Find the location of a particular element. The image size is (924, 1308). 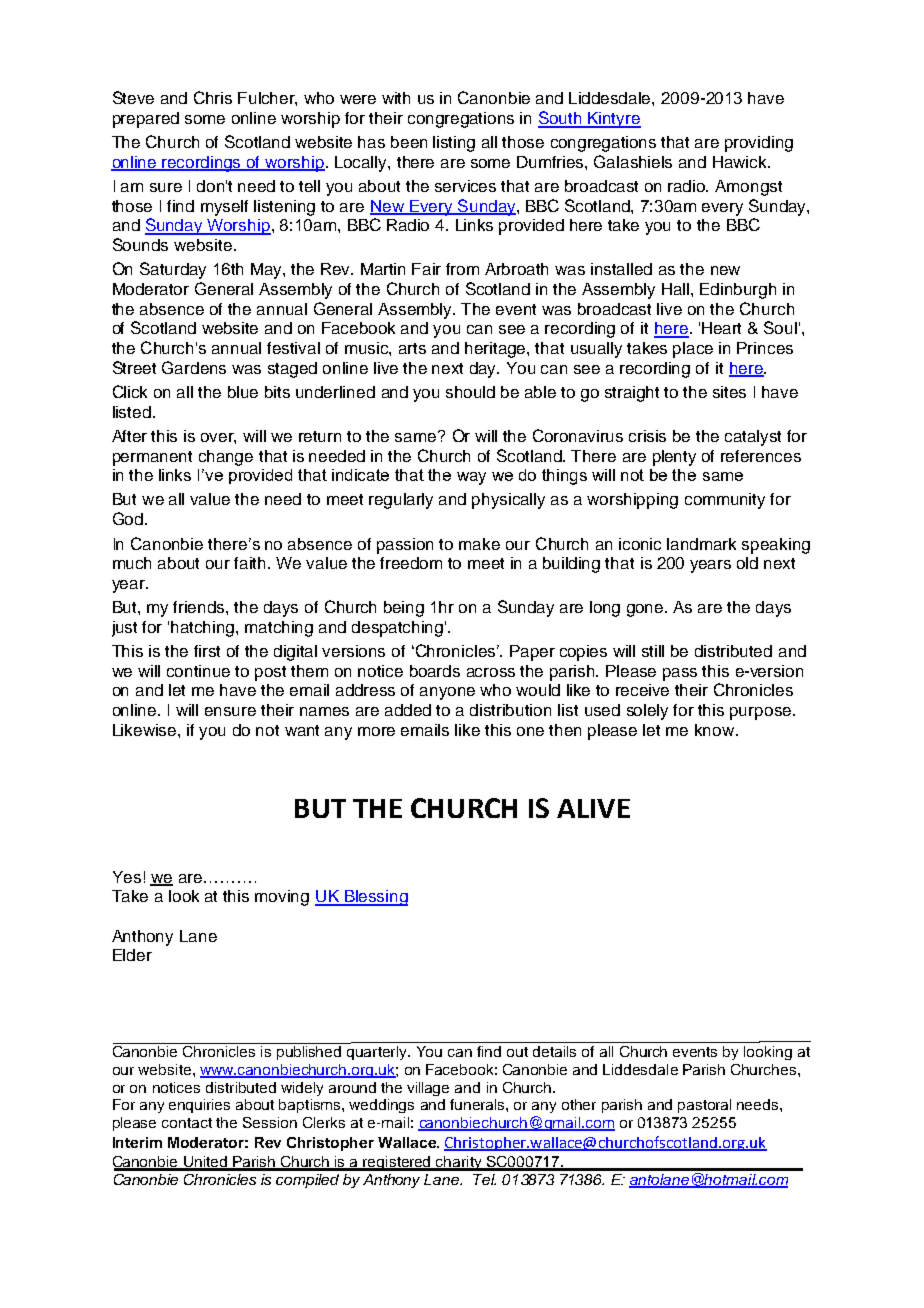

providing is located at coordinates (759, 144).
